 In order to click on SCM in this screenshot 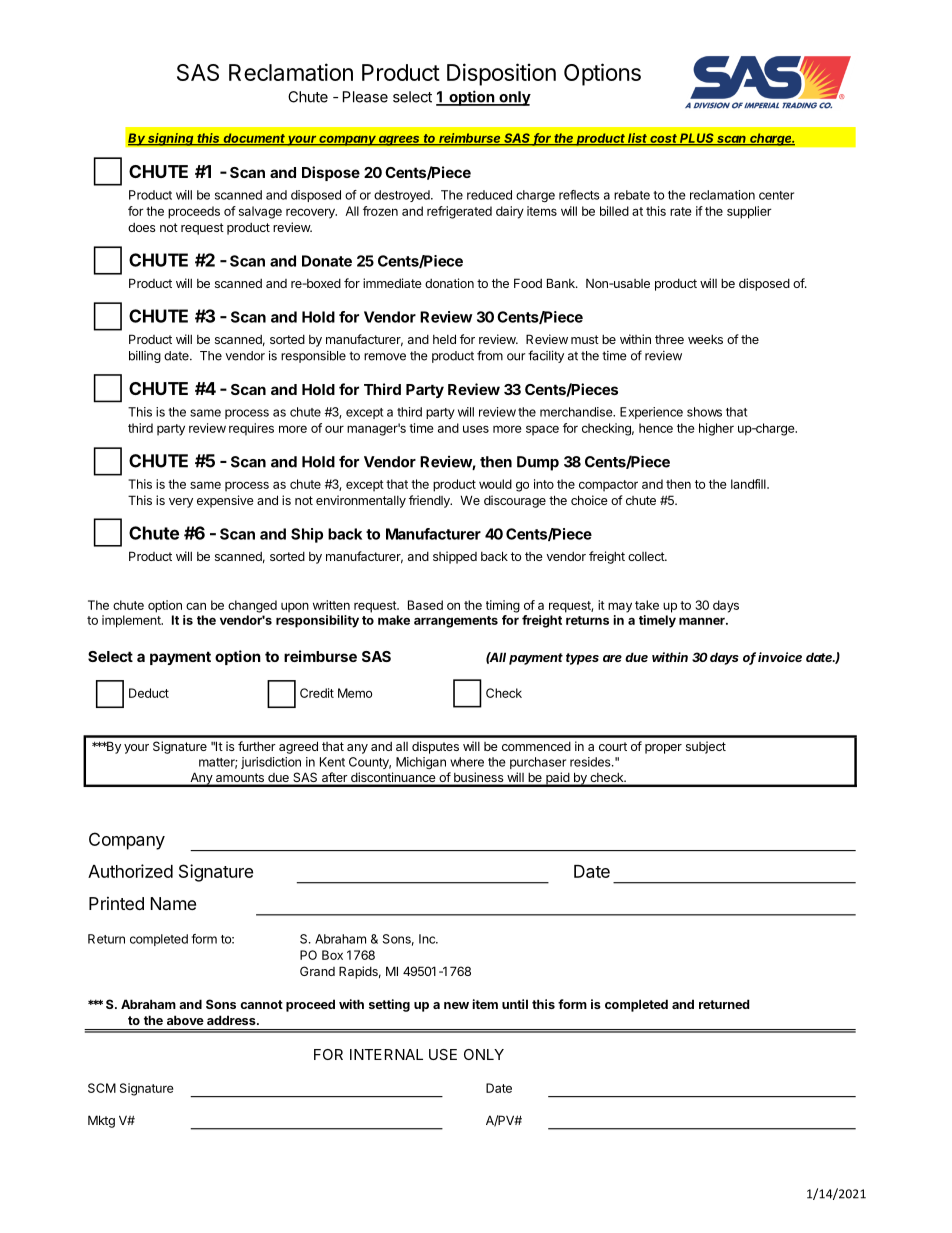, I will do `click(102, 1088)`.
